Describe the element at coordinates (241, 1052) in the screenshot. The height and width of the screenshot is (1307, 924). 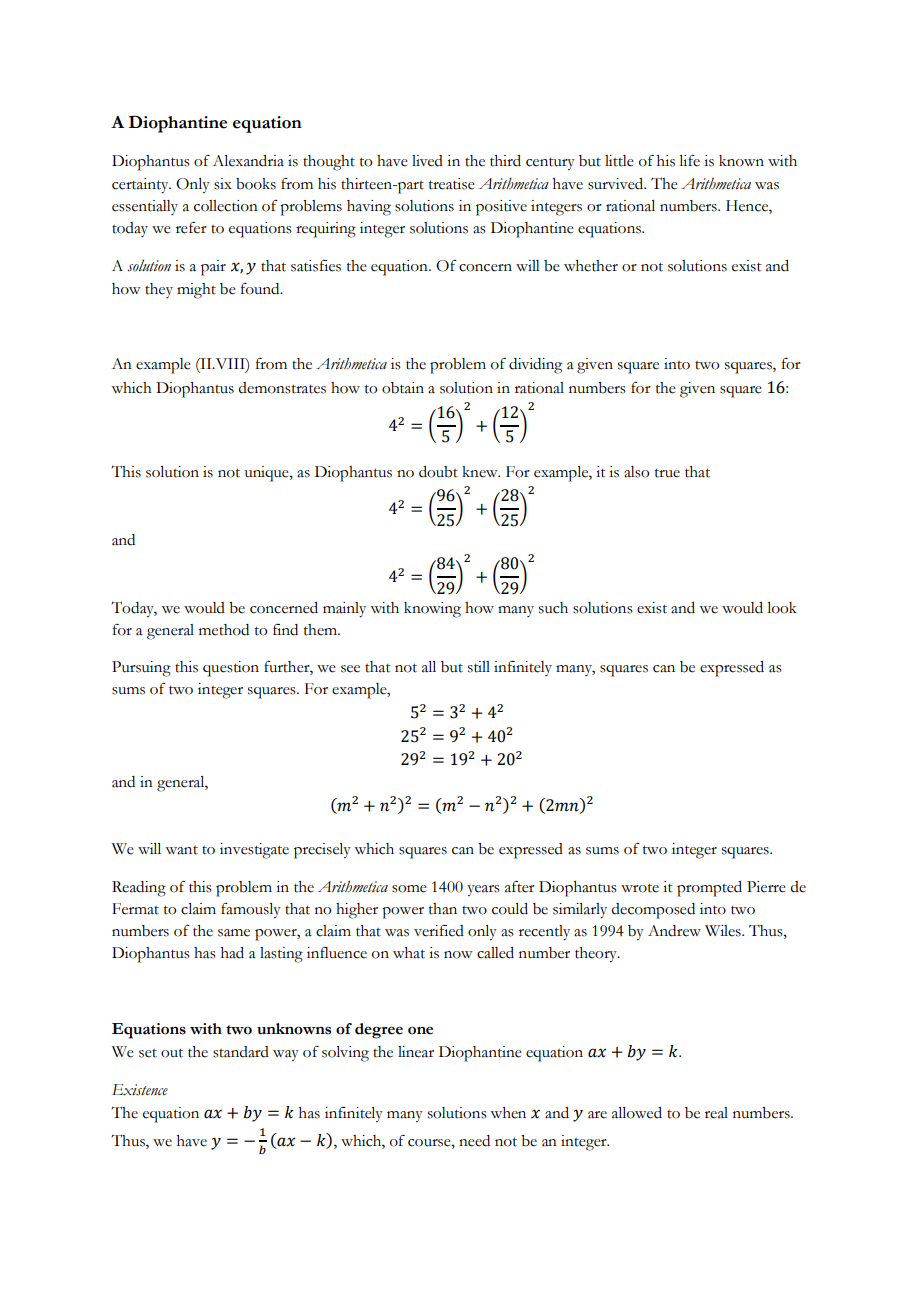
I see `standard` at that location.
